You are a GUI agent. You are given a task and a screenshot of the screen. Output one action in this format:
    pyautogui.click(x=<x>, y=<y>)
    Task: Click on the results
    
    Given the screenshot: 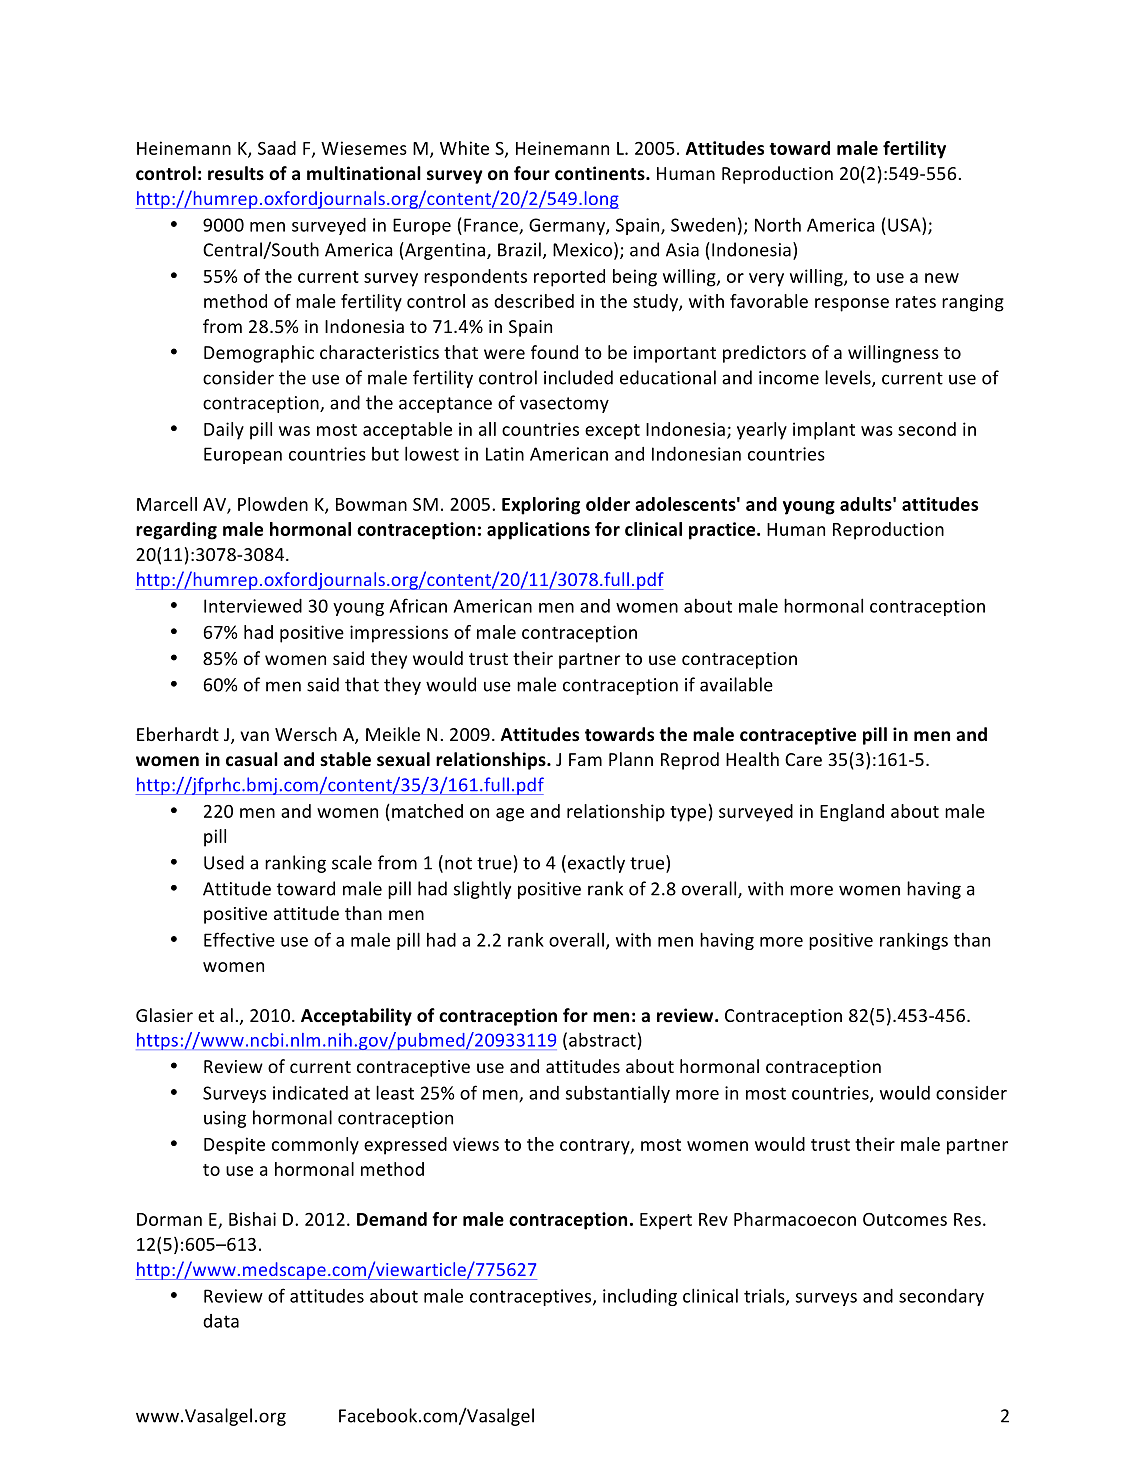 What is the action you would take?
    pyautogui.click(x=236, y=173)
